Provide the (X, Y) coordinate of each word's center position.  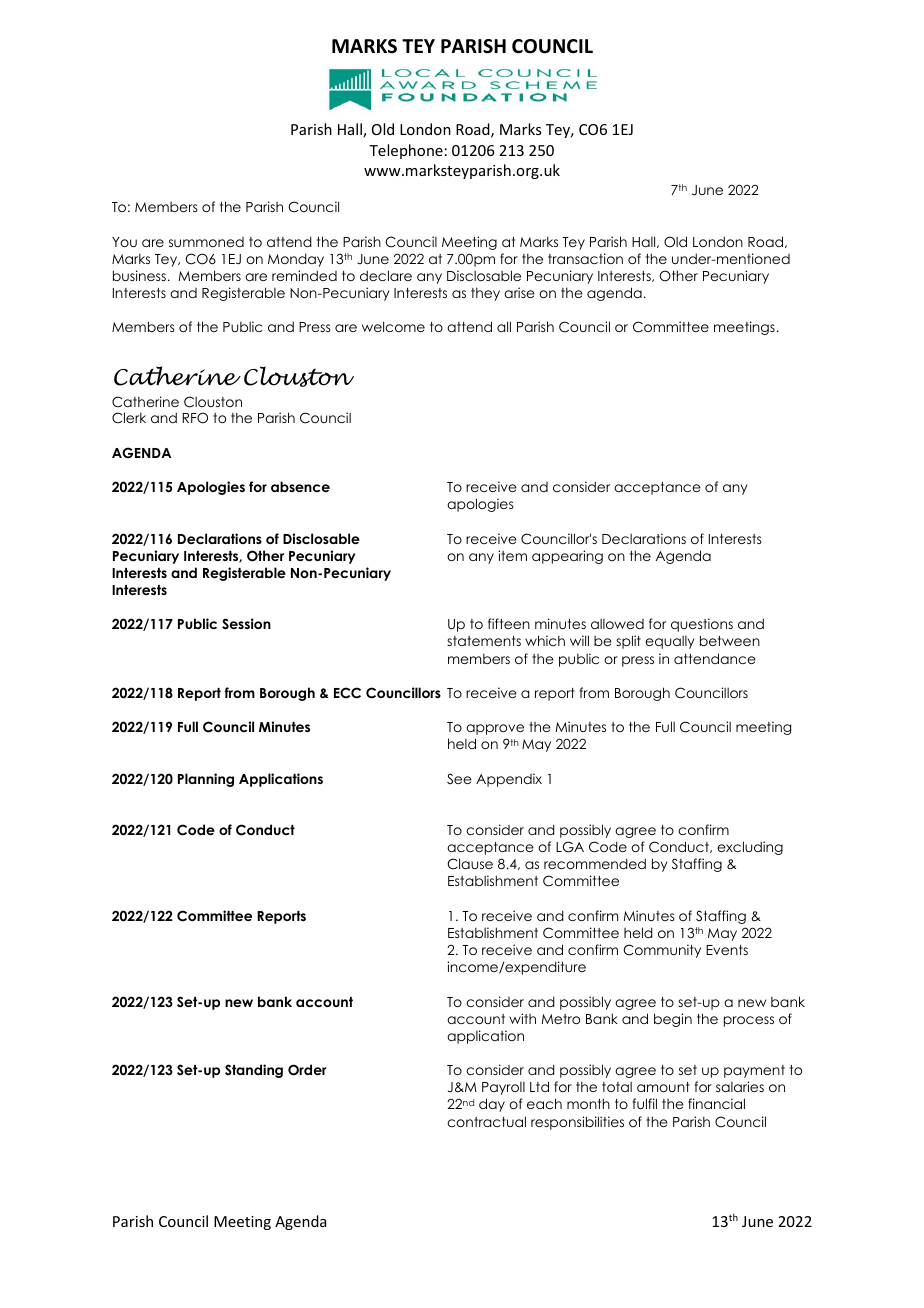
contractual (486, 1121)
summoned (206, 242)
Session (246, 624)
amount (663, 1087)
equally (670, 642)
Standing (254, 1071)
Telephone (406, 151)
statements (484, 641)
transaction (585, 258)
